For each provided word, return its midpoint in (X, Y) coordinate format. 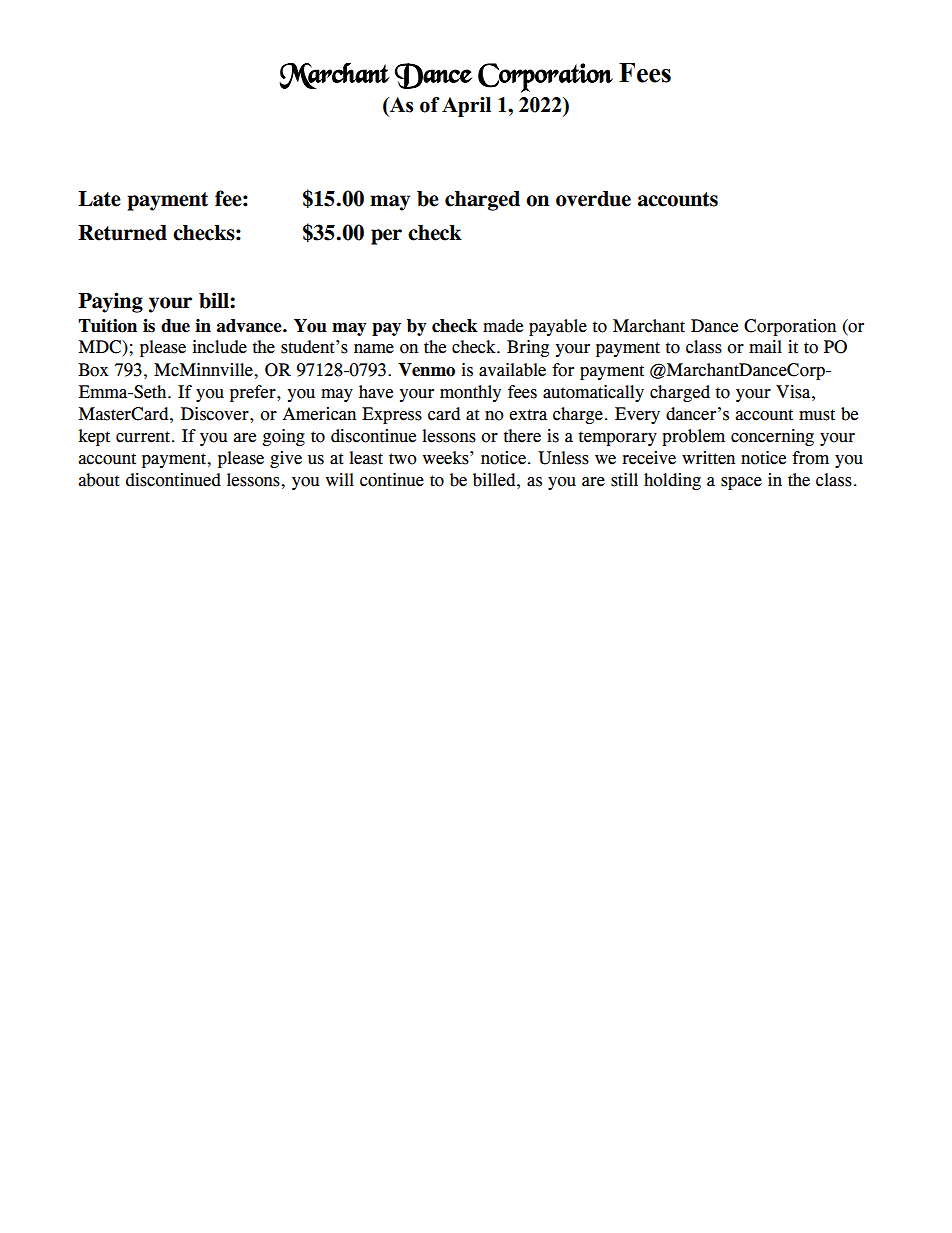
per (386, 237)
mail (765, 347)
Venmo (426, 370)
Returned (122, 233)
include (220, 347)
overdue (593, 199)
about (99, 480)
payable (558, 327)
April (466, 107)
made (503, 326)
